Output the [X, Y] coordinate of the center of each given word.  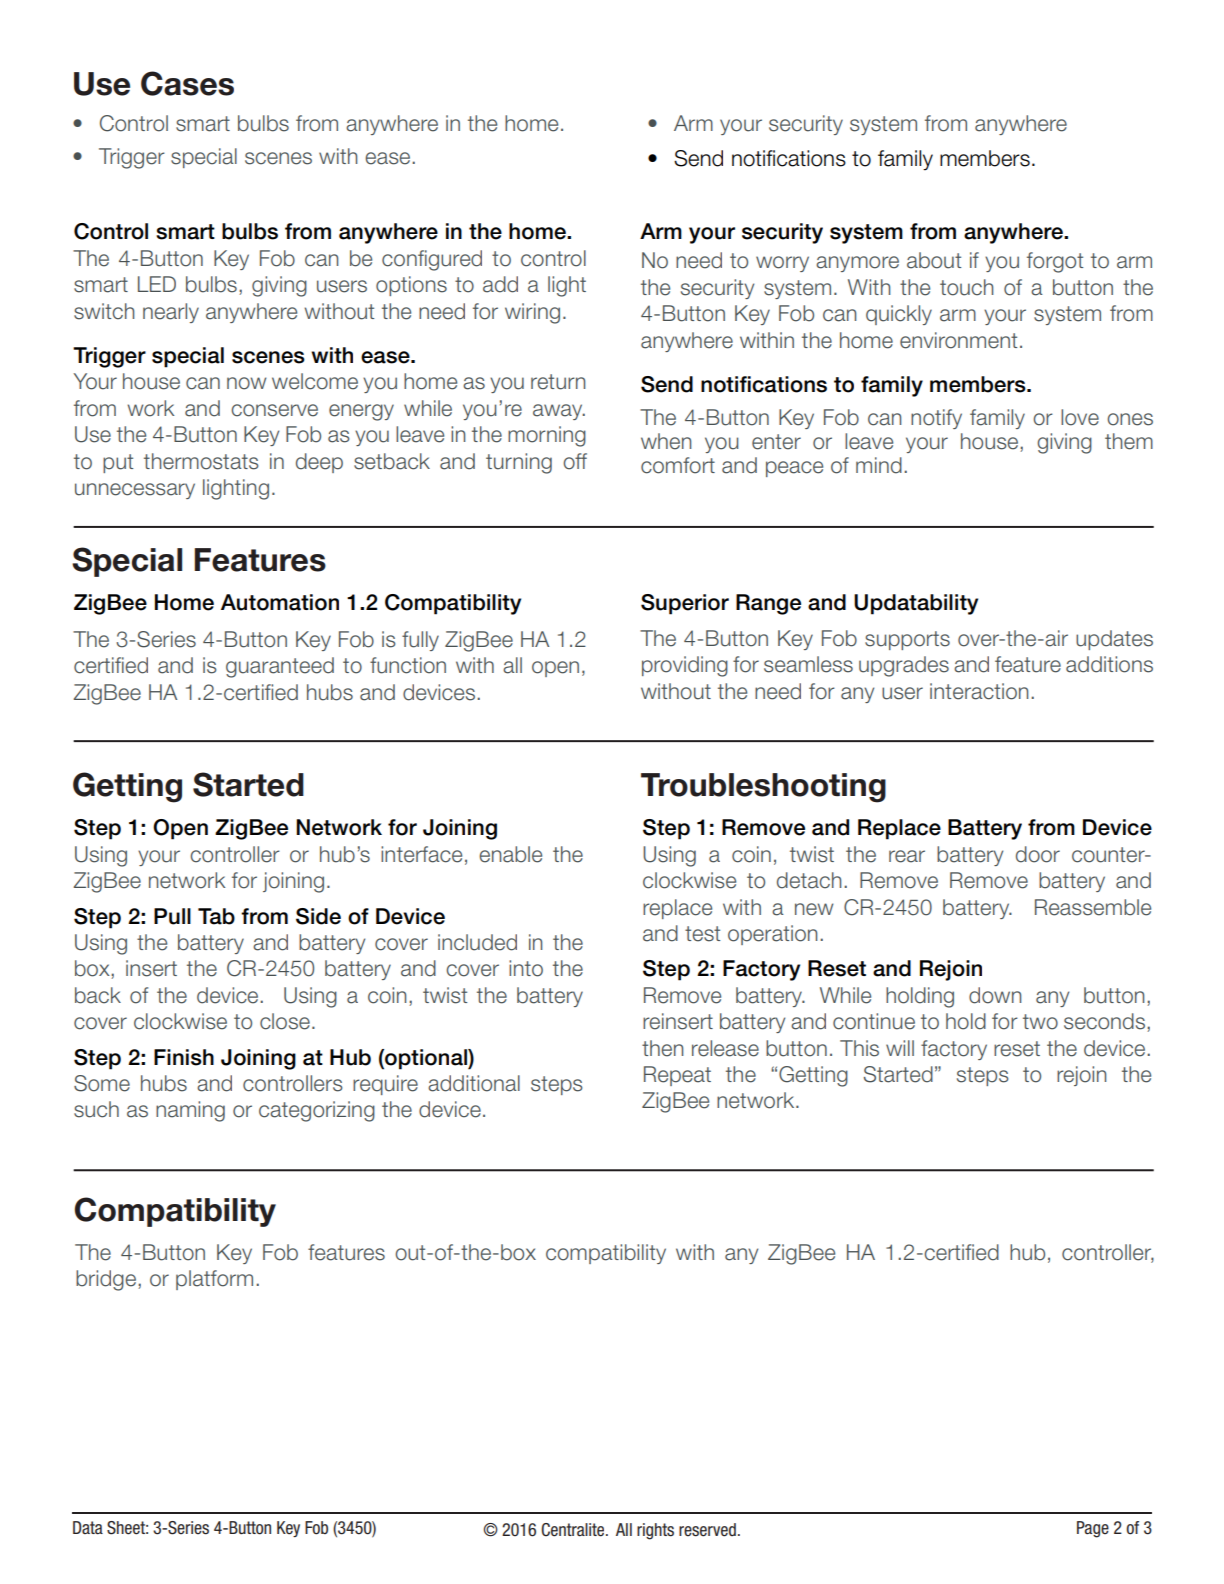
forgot [1055, 262]
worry [782, 264]
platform [214, 1280]
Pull [172, 916]
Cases [187, 83]
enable [510, 854]
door [1038, 854]
